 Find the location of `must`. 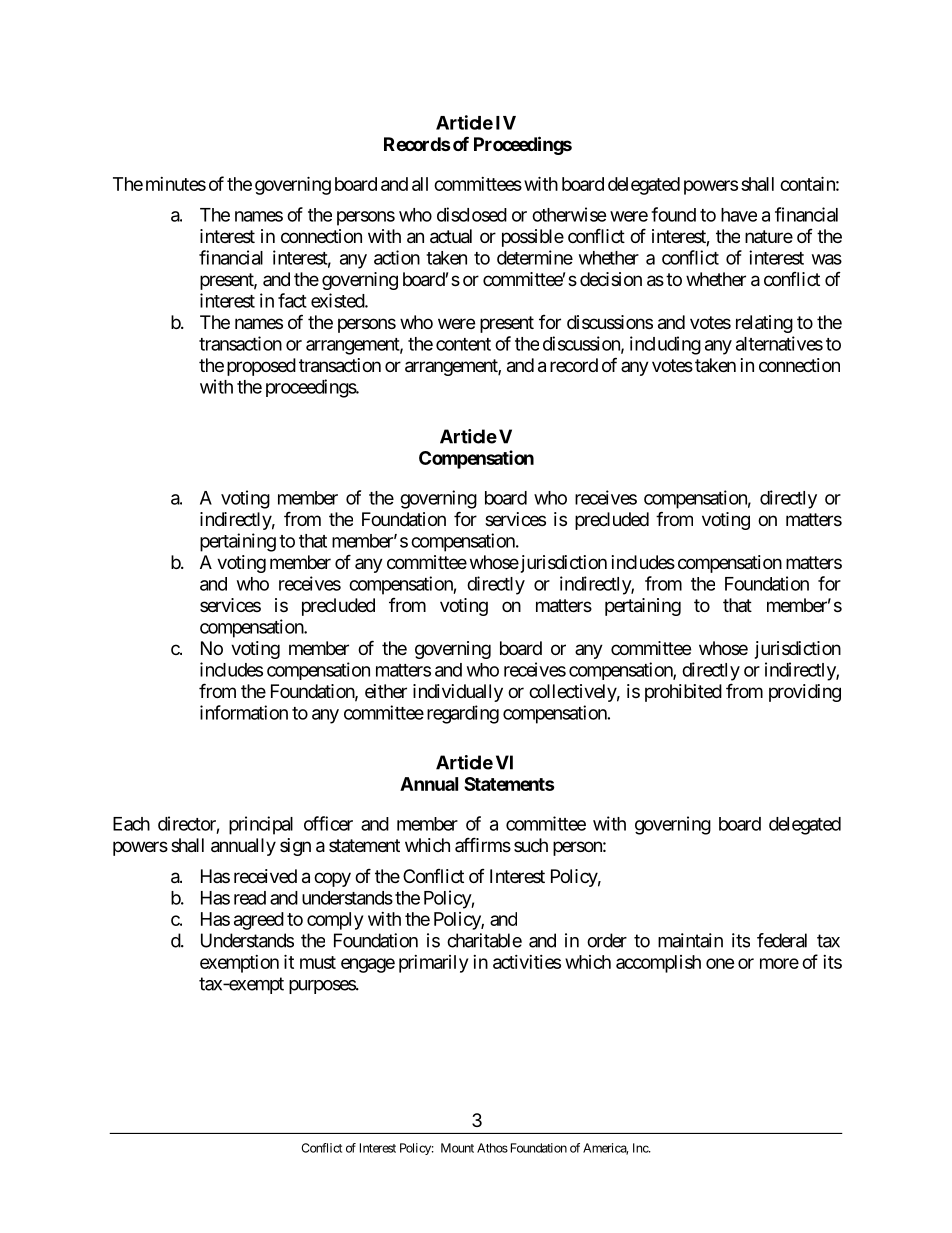

must is located at coordinates (318, 962).
